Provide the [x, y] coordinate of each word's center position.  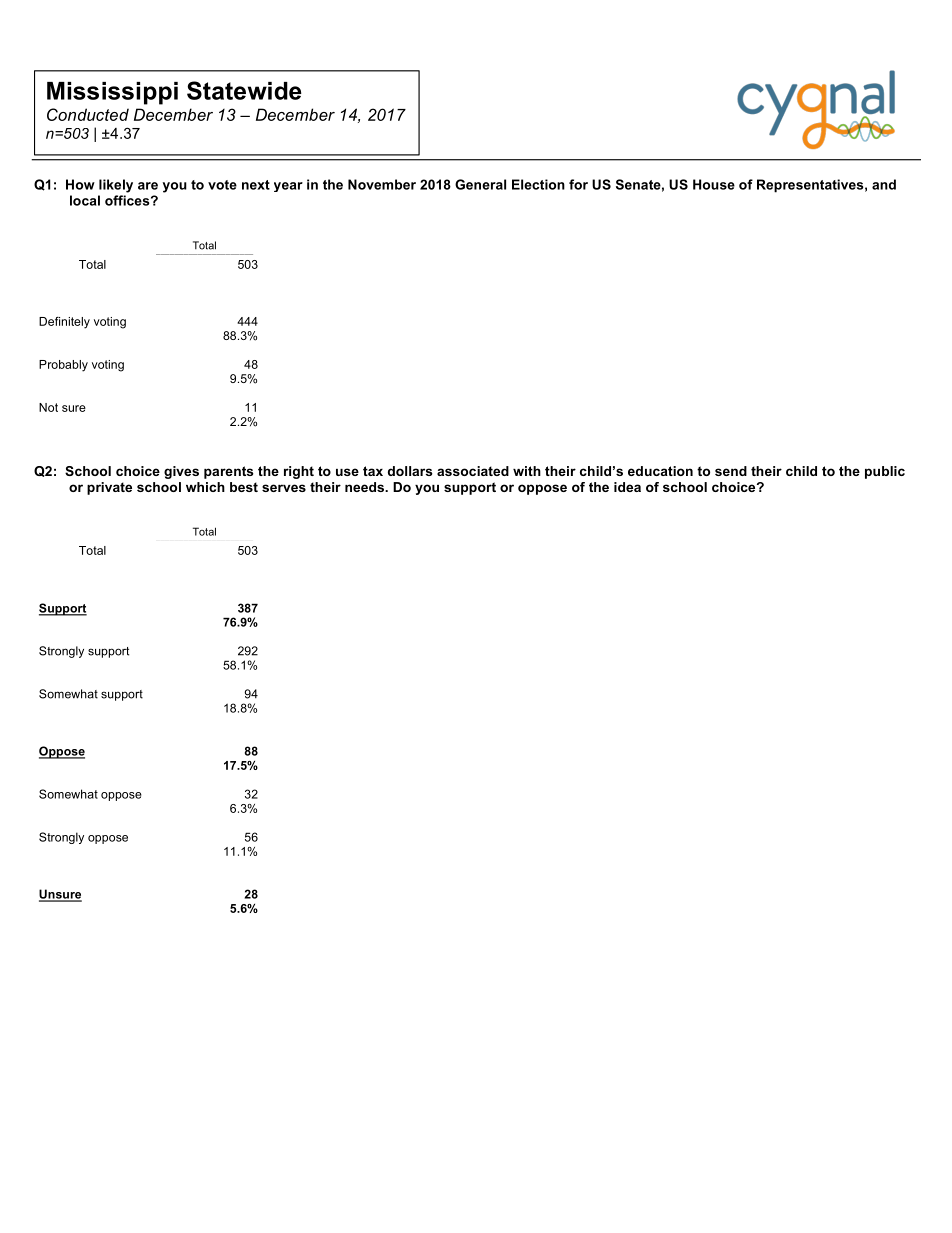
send [731, 471]
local [85, 200]
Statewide [244, 90]
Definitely [64, 323]
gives [181, 472]
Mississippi [112, 93]
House [714, 184]
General [480, 184]
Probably [63, 366]
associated [473, 471]
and [884, 184]
